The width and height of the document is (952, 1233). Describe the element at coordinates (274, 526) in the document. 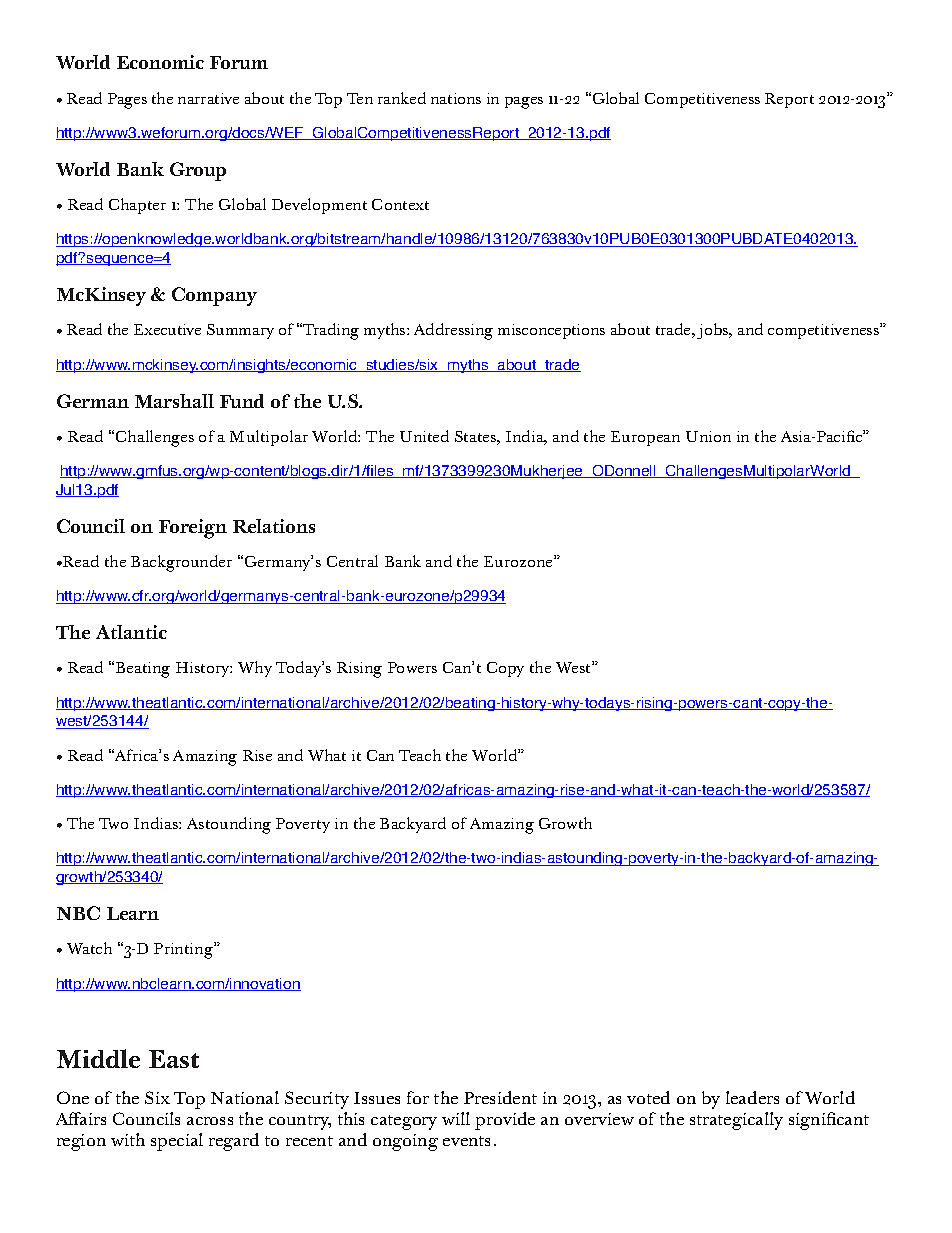

I see `Relations` at that location.
